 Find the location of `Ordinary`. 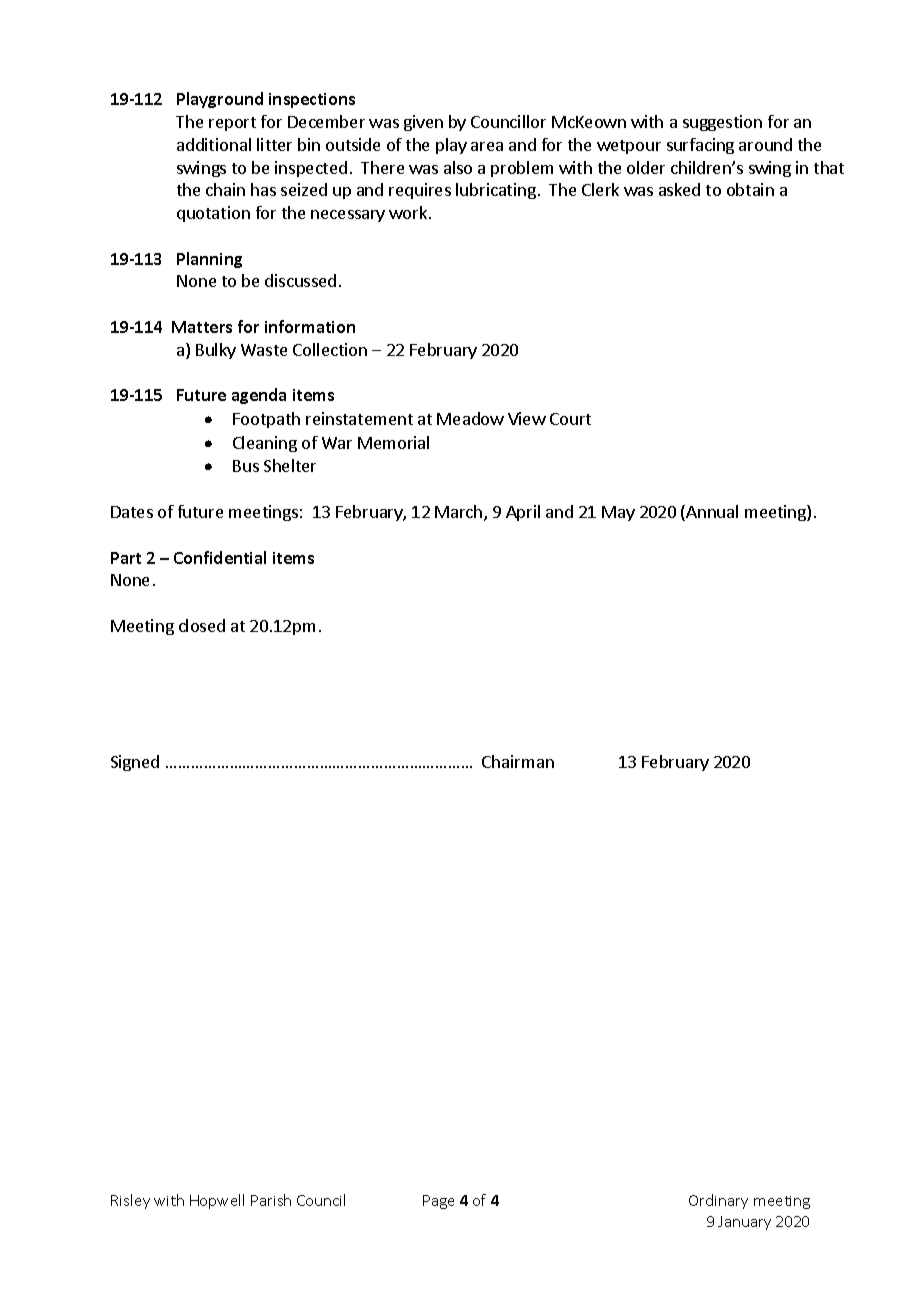

Ordinary is located at coordinates (718, 1201).
